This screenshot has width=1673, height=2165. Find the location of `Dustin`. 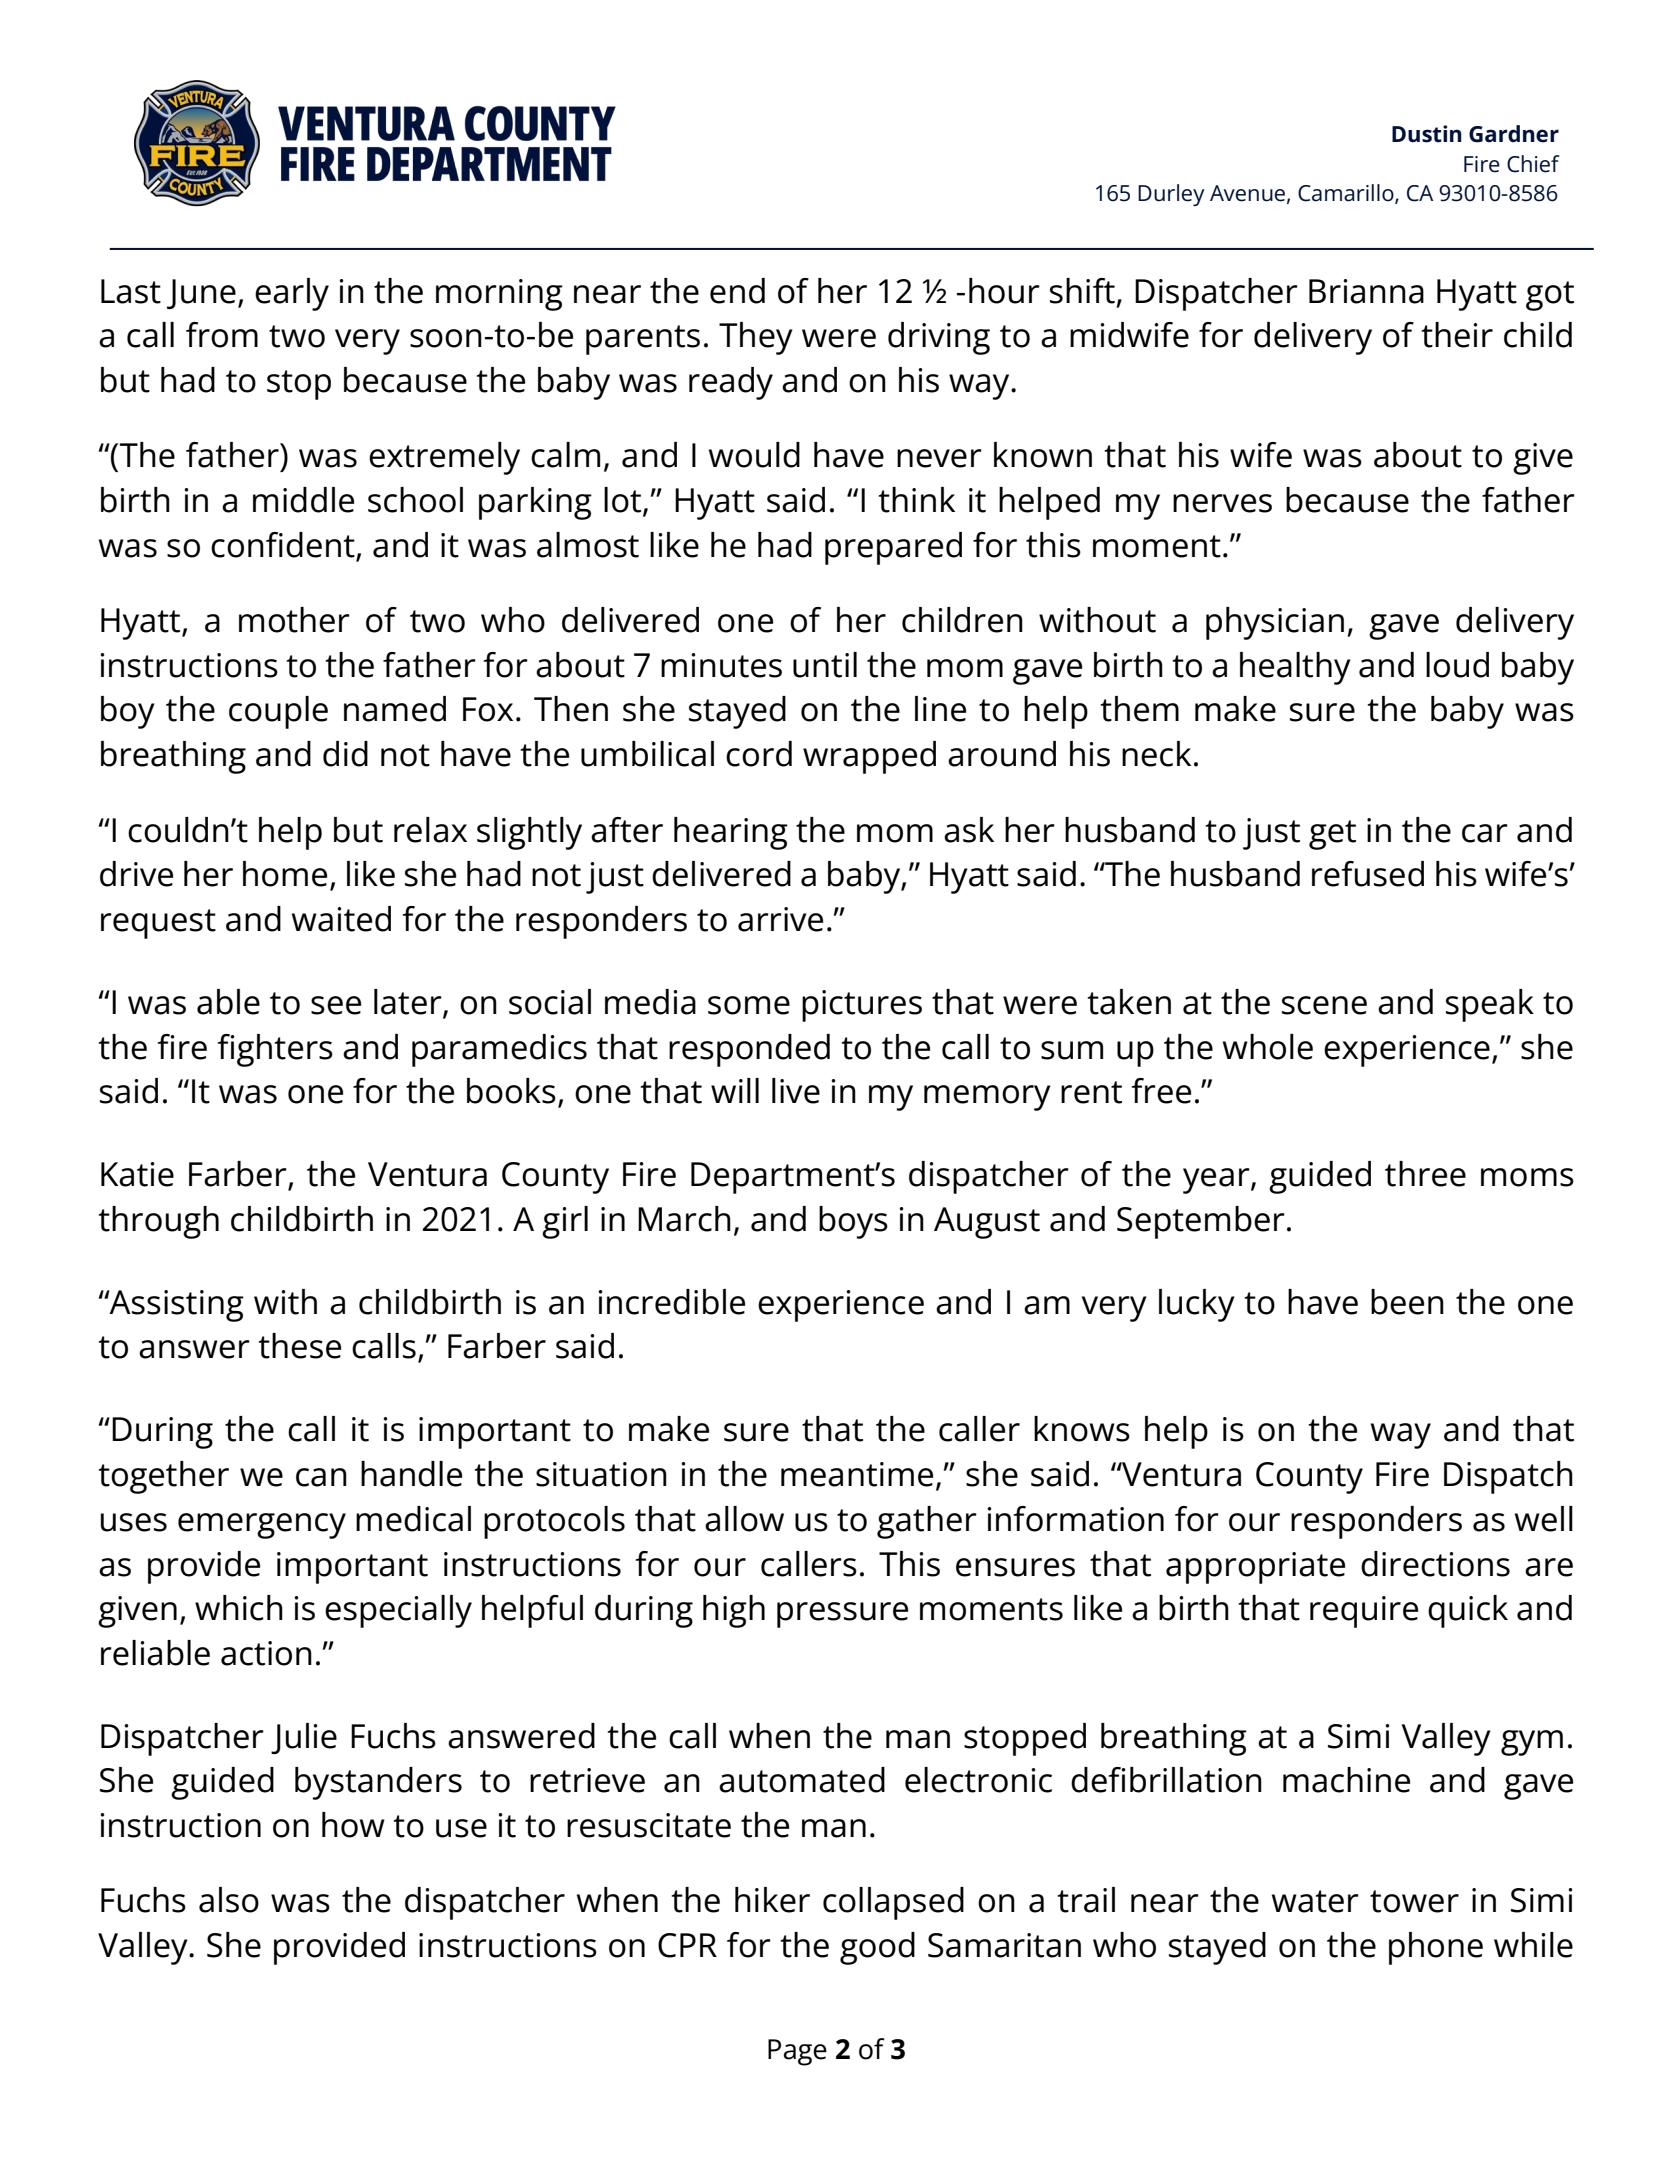

Dustin is located at coordinates (1427, 134).
